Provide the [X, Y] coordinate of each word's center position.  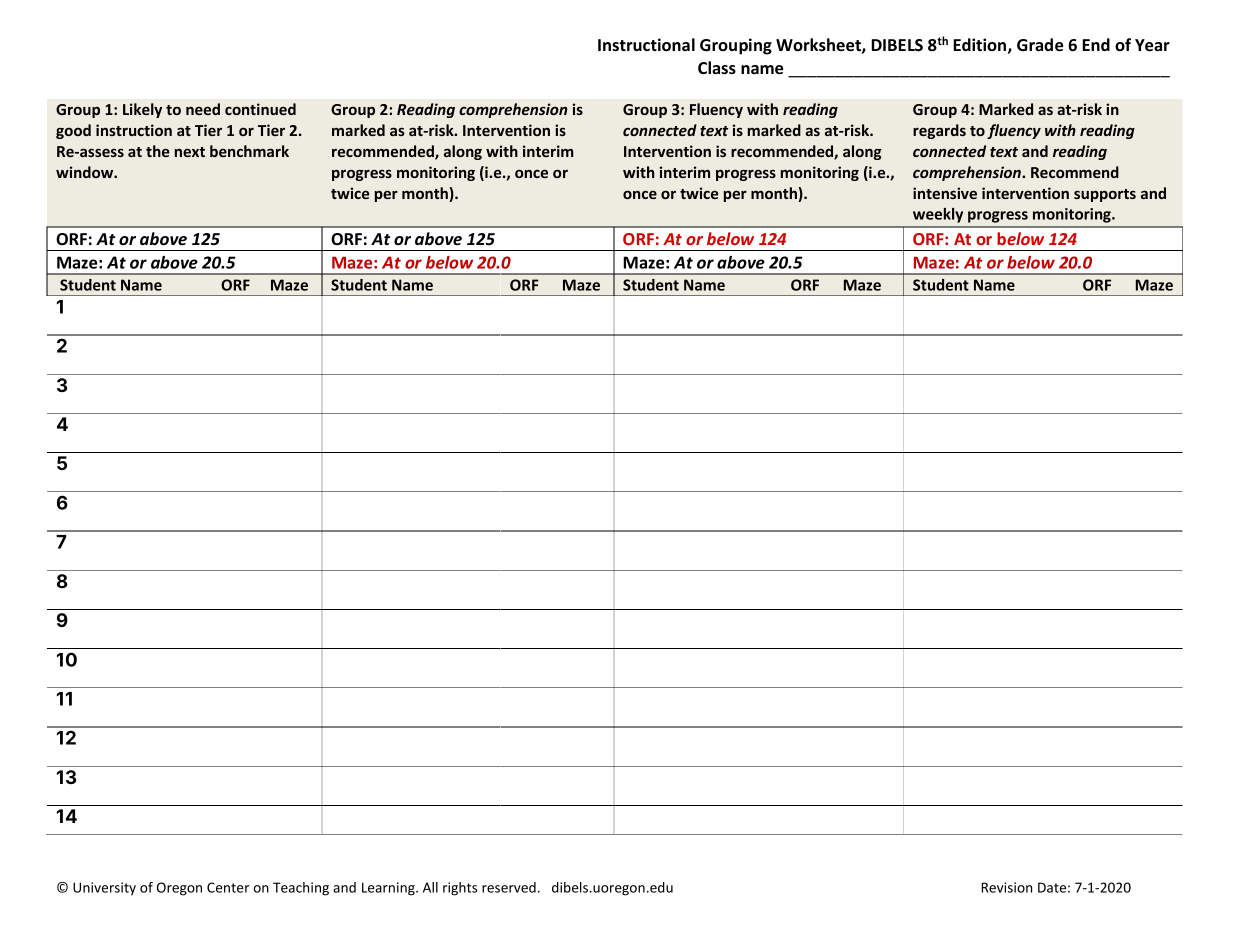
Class [717, 68]
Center [228, 887]
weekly [938, 215]
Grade [1040, 45]
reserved [509, 887]
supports [1105, 195]
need [203, 109]
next [190, 152]
